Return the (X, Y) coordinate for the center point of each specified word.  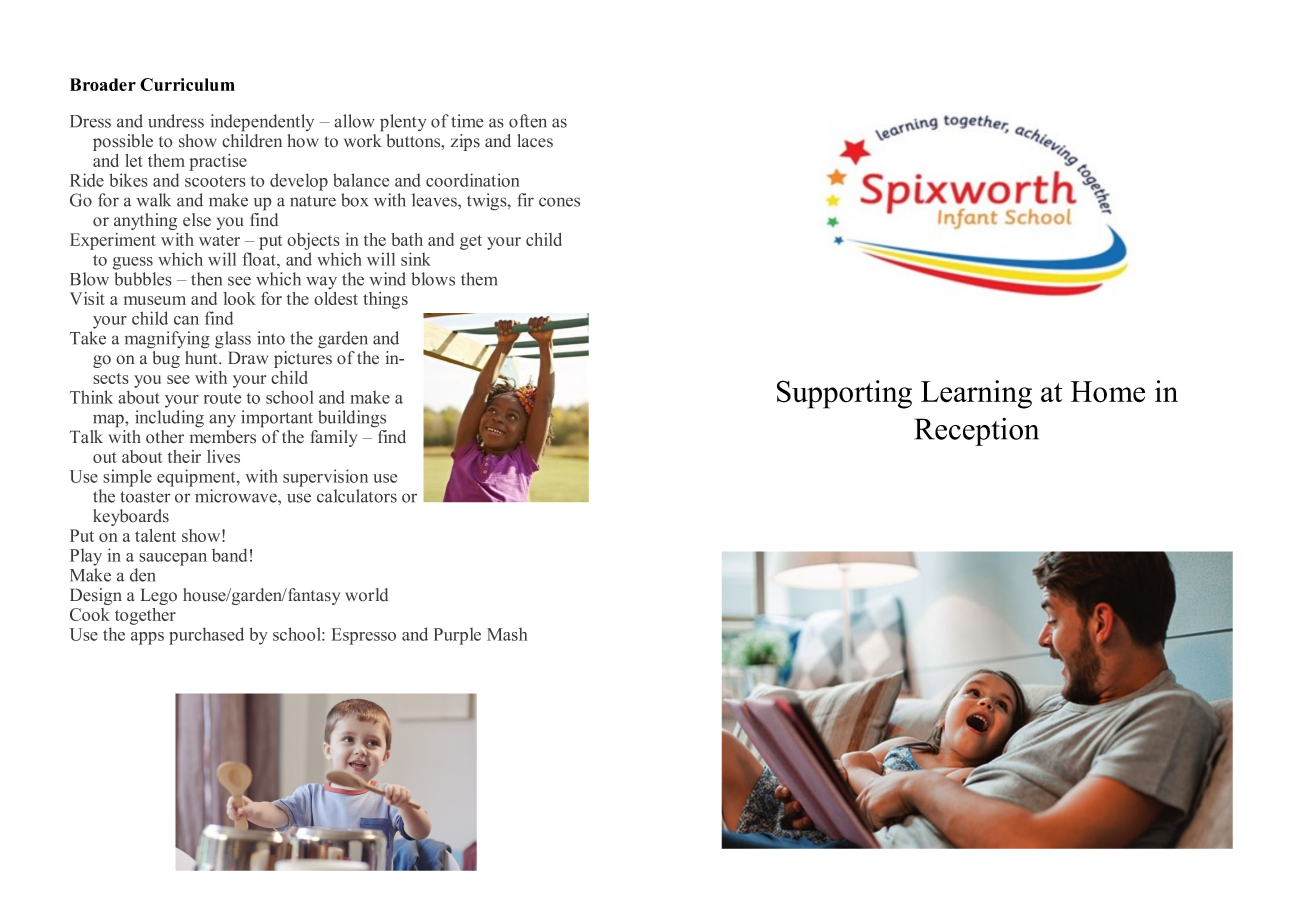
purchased (206, 636)
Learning (976, 394)
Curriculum (187, 84)
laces (535, 141)
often (528, 121)
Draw (248, 357)
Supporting (844, 394)
